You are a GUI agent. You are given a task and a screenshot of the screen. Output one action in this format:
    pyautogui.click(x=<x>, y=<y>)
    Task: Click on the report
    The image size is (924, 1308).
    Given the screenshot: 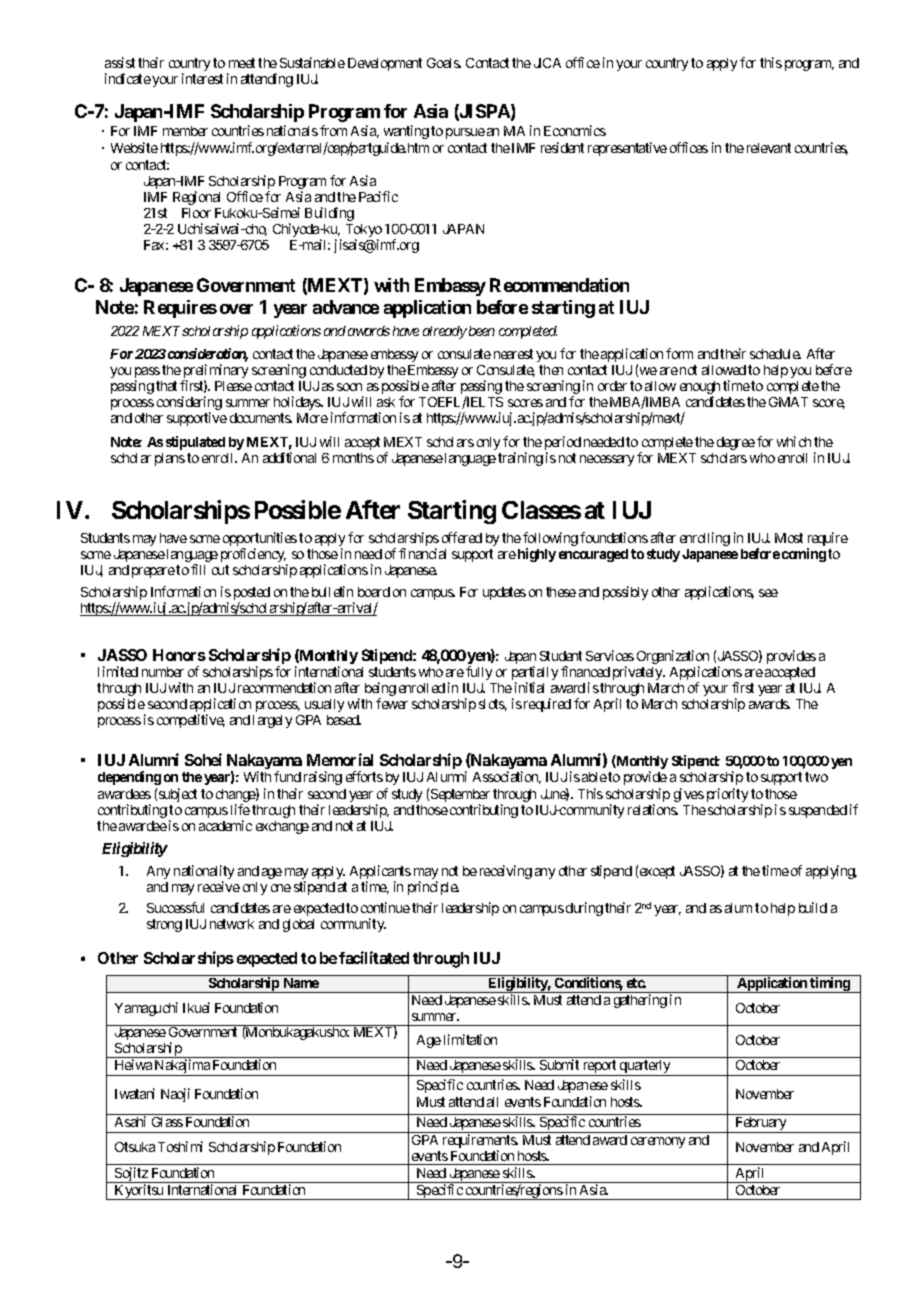 What is the action you would take?
    pyautogui.click(x=600, y=1068)
